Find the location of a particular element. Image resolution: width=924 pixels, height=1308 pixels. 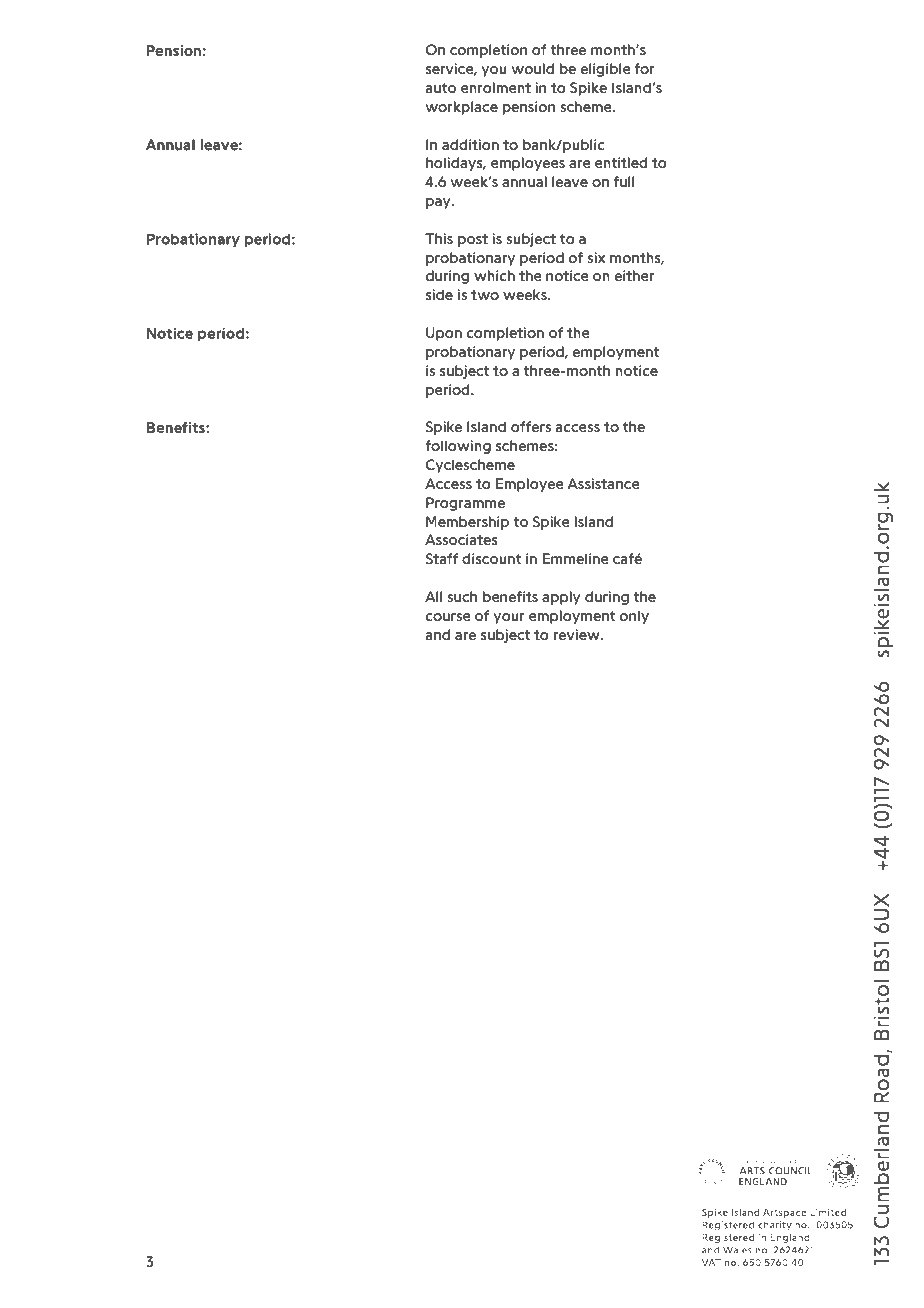

offers is located at coordinates (531, 426).
